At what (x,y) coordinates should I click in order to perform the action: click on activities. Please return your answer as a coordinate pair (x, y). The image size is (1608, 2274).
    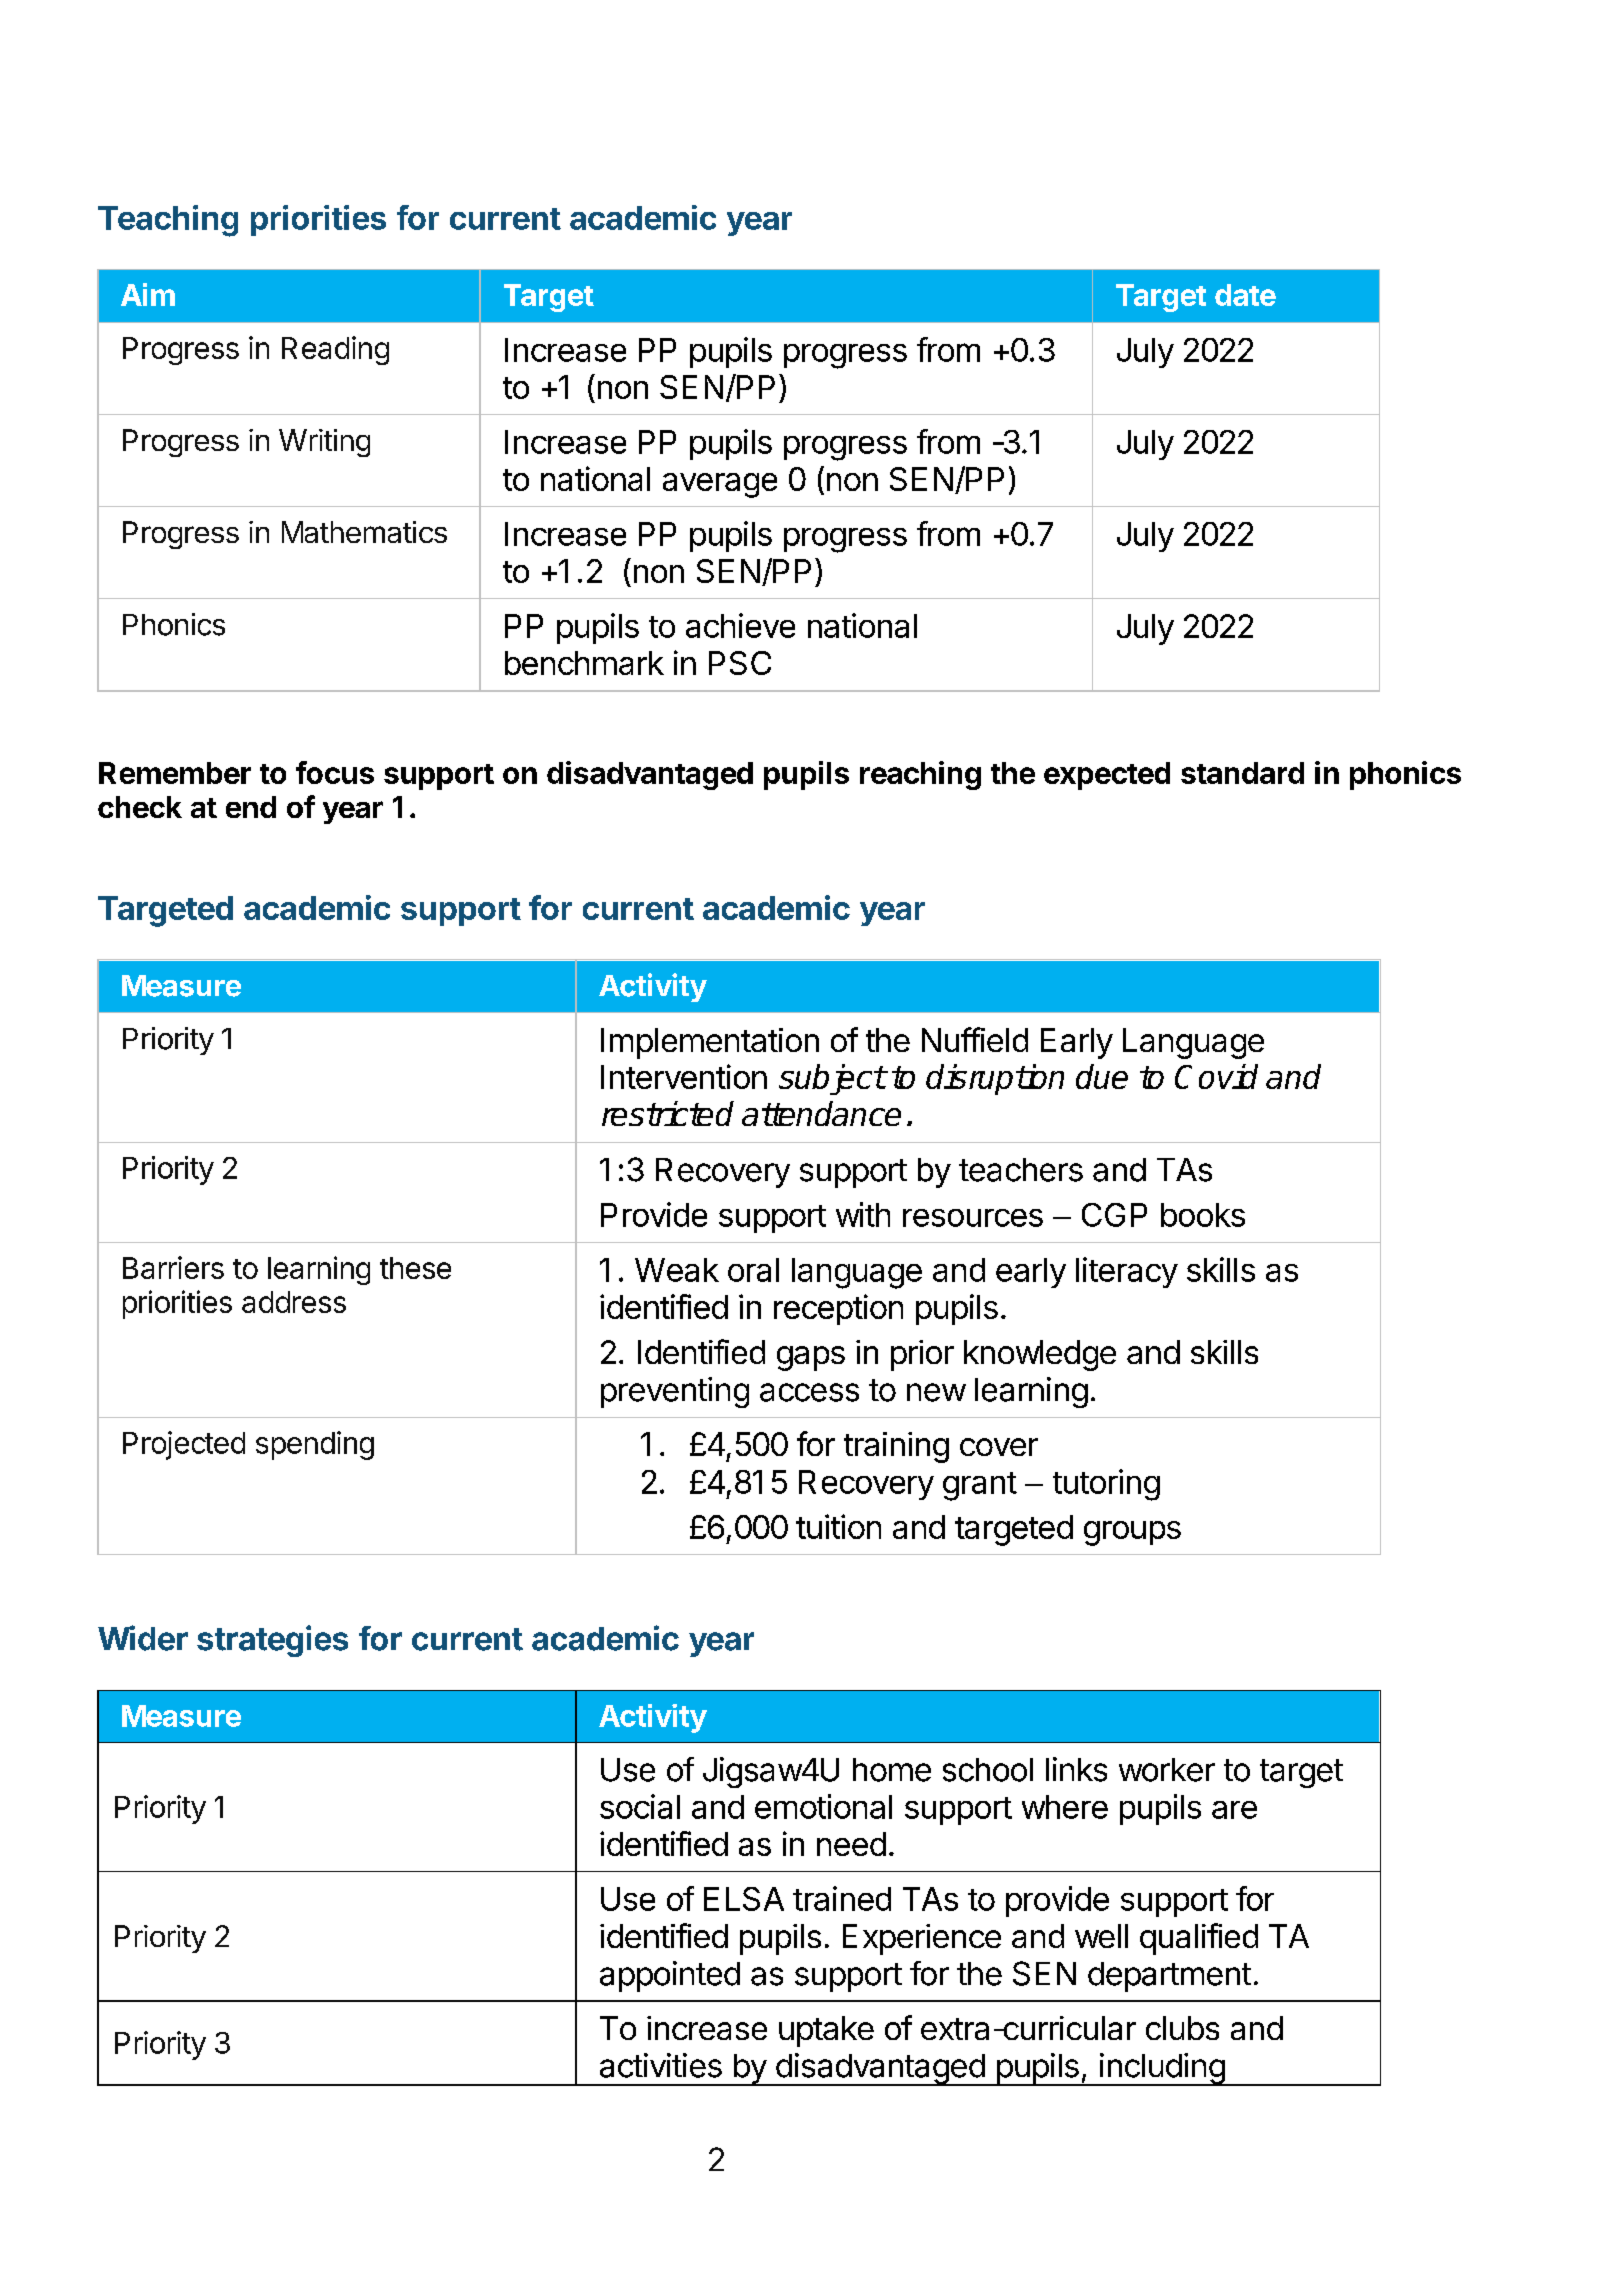
    Looking at the image, I should click on (661, 2065).
